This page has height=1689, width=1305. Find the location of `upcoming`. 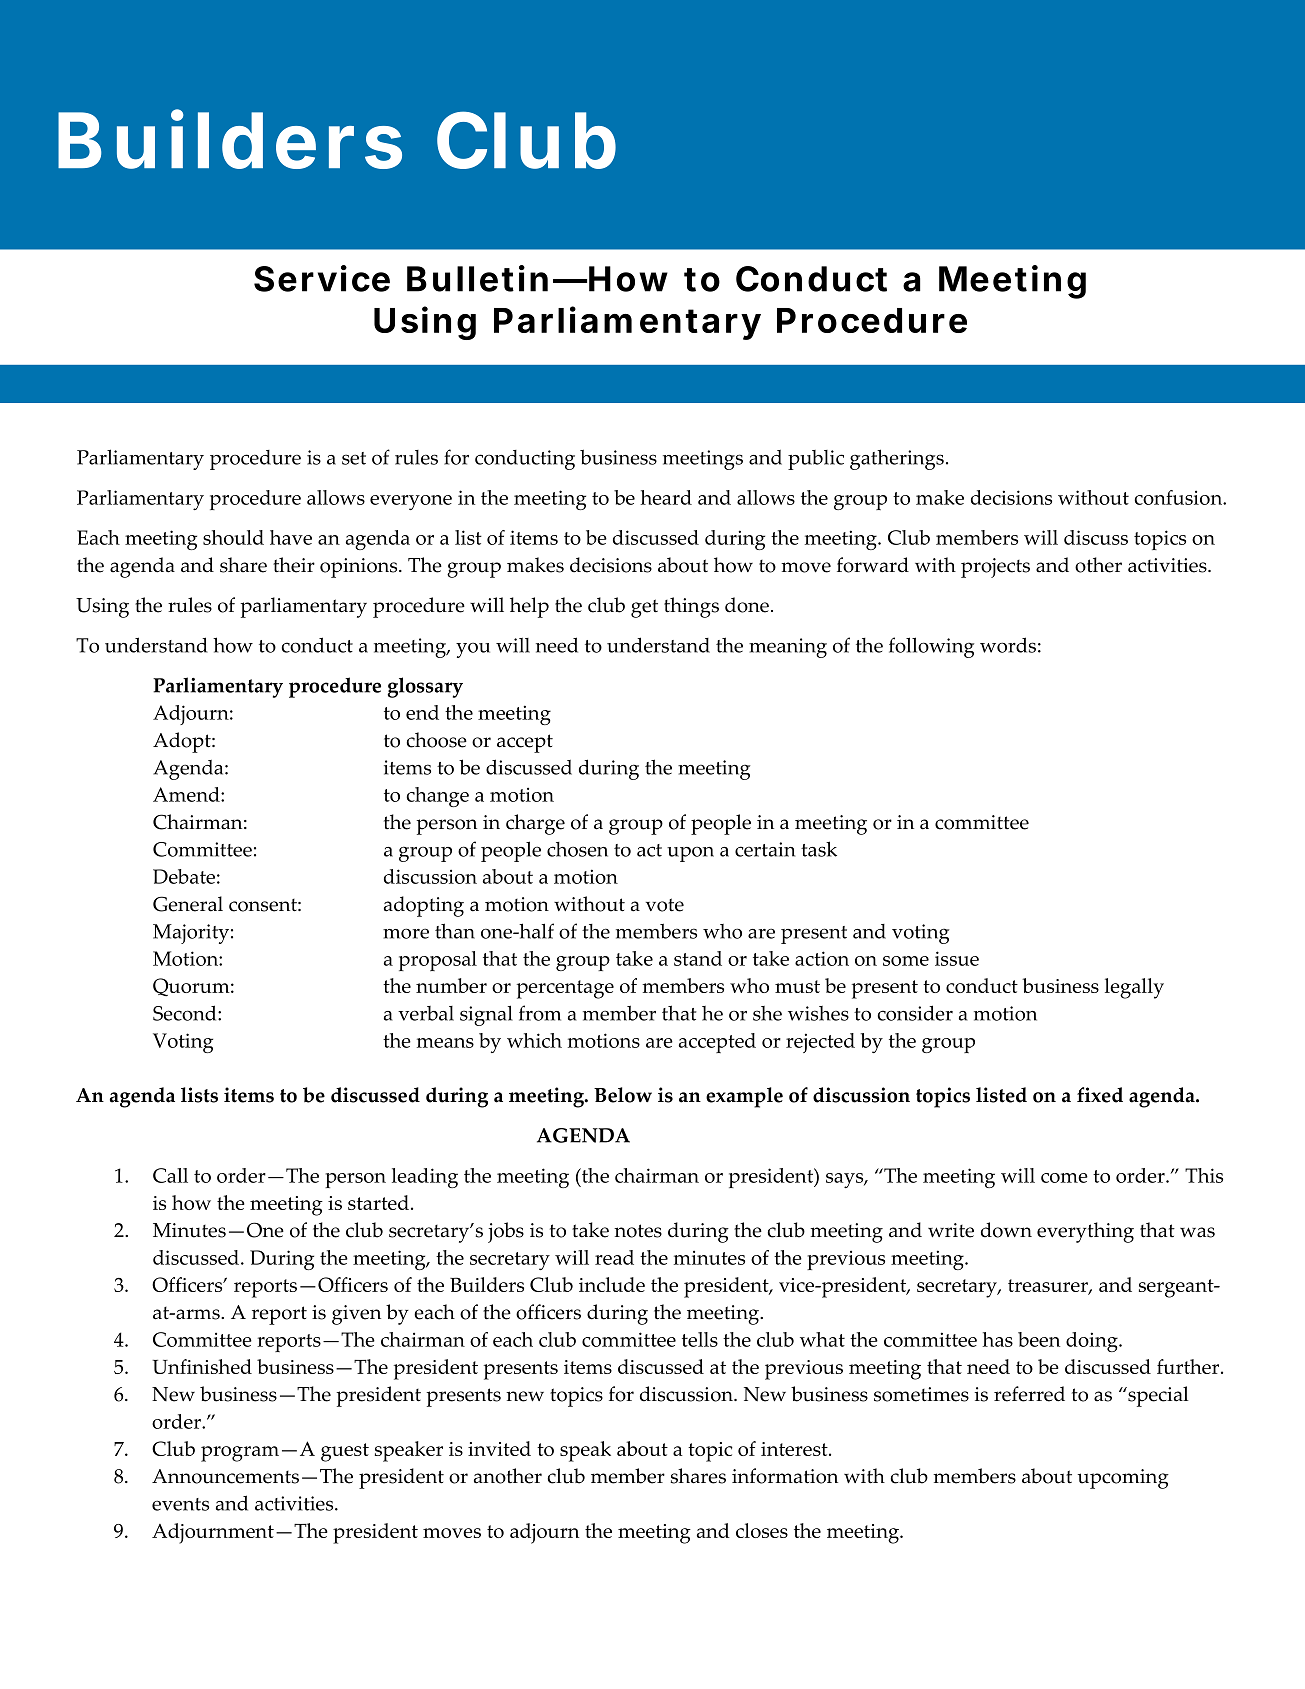

upcoming is located at coordinates (1123, 1479).
